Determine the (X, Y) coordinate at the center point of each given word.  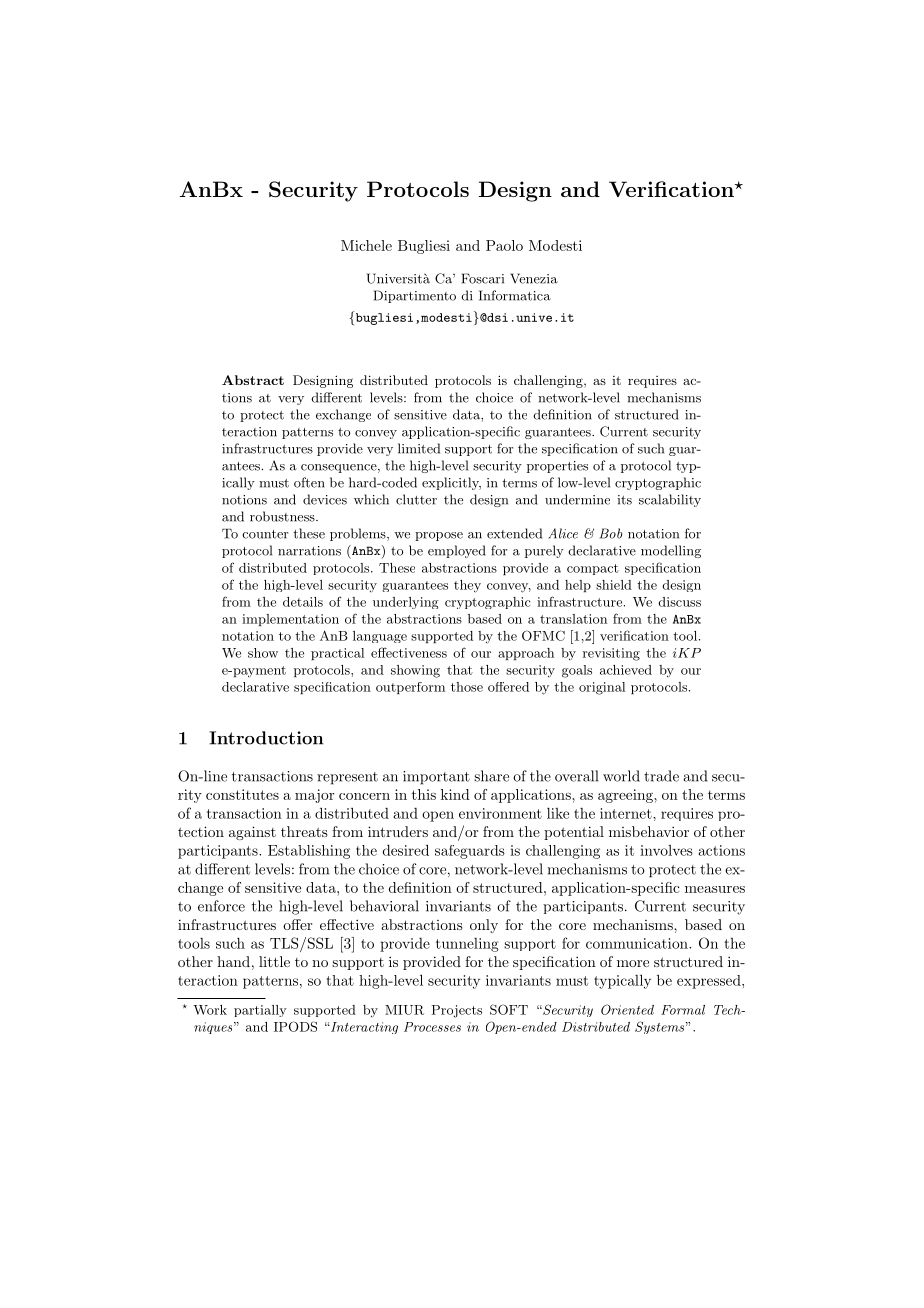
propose (439, 536)
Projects (457, 1011)
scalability (670, 500)
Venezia (534, 278)
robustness (283, 516)
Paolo (504, 245)
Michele (366, 245)
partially (260, 1011)
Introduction (266, 738)
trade (661, 776)
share (491, 776)
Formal (683, 1010)
